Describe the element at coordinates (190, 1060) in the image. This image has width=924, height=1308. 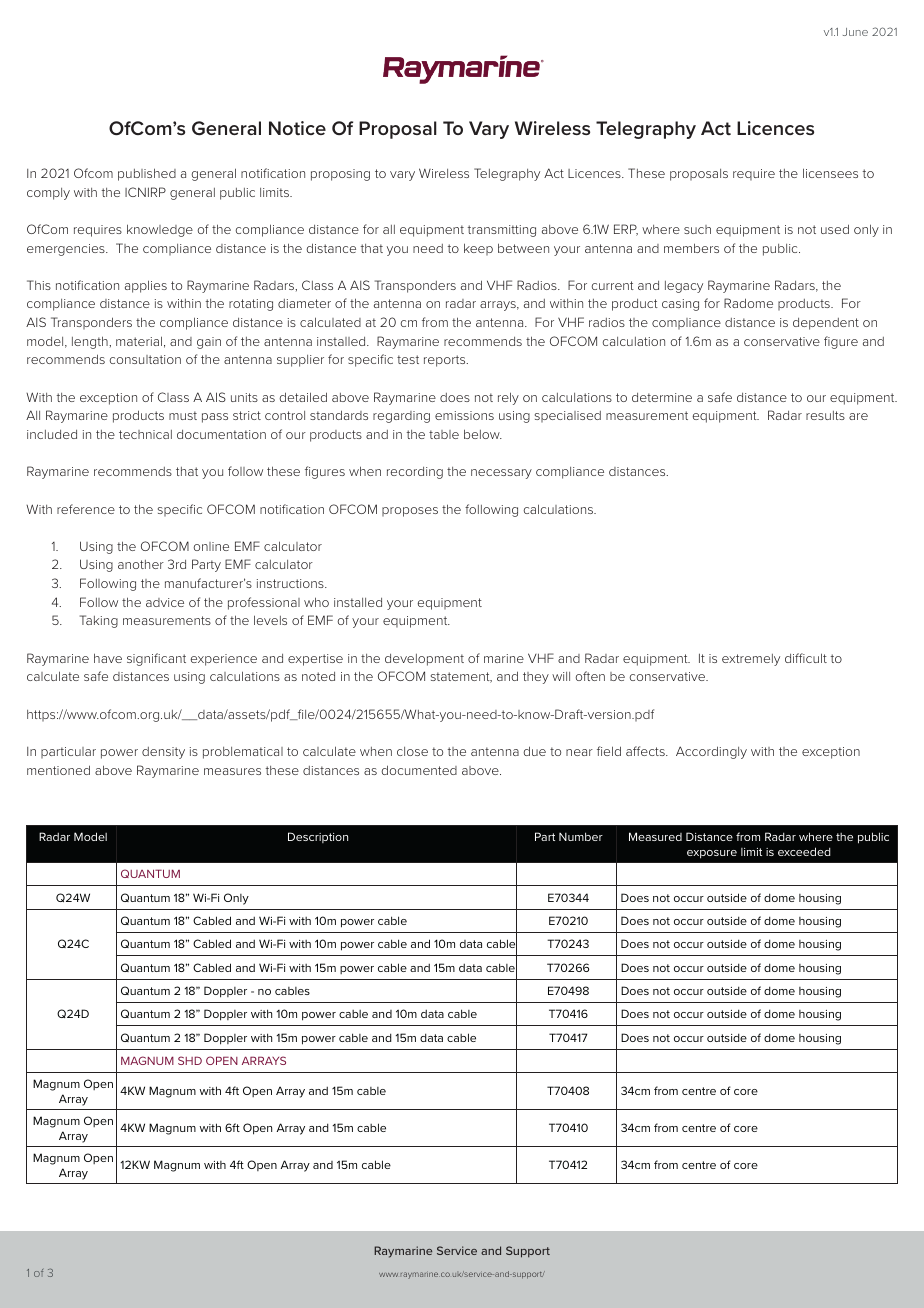
I see `SHD` at that location.
